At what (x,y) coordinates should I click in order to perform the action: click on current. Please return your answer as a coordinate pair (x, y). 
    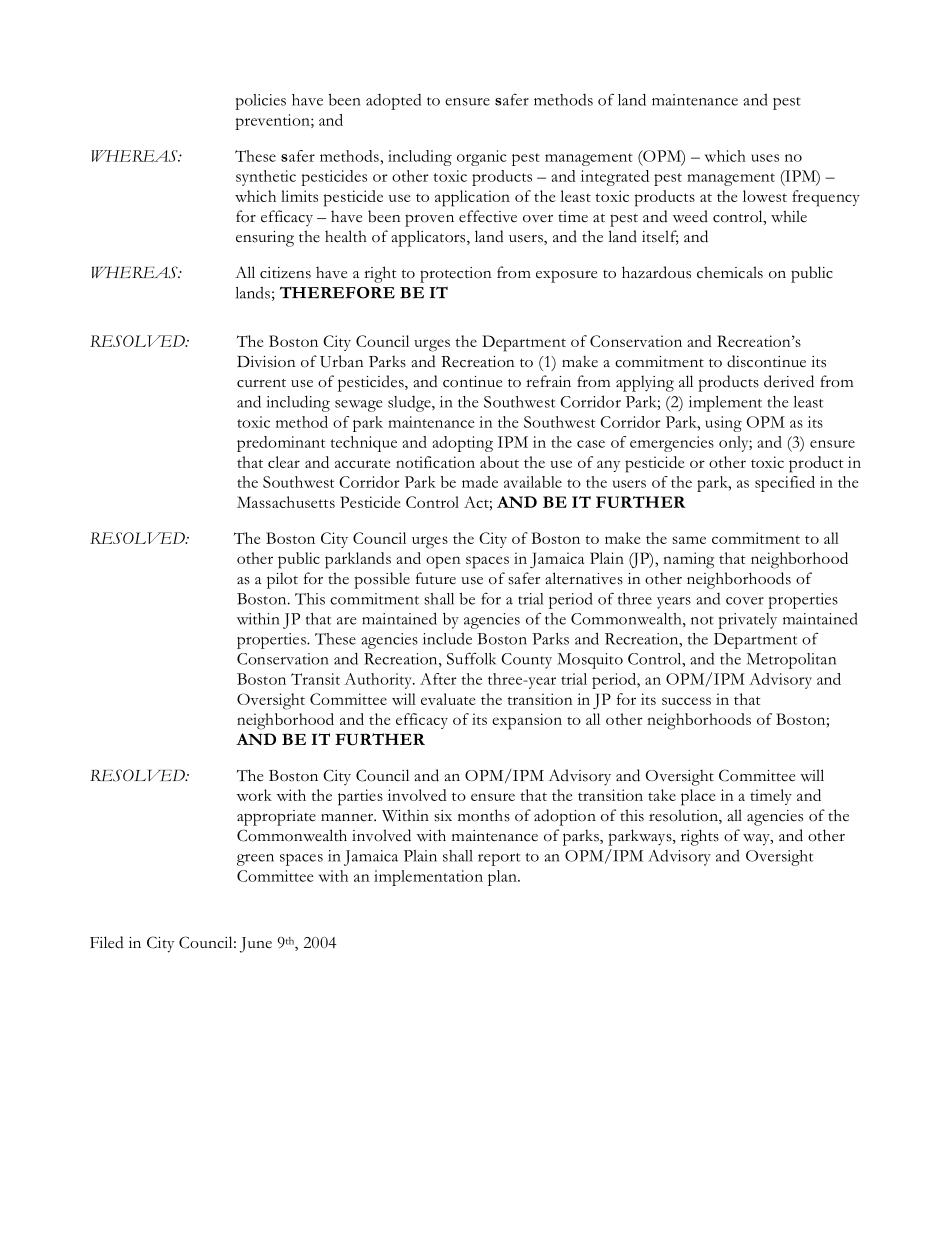
    Looking at the image, I should click on (261, 383).
